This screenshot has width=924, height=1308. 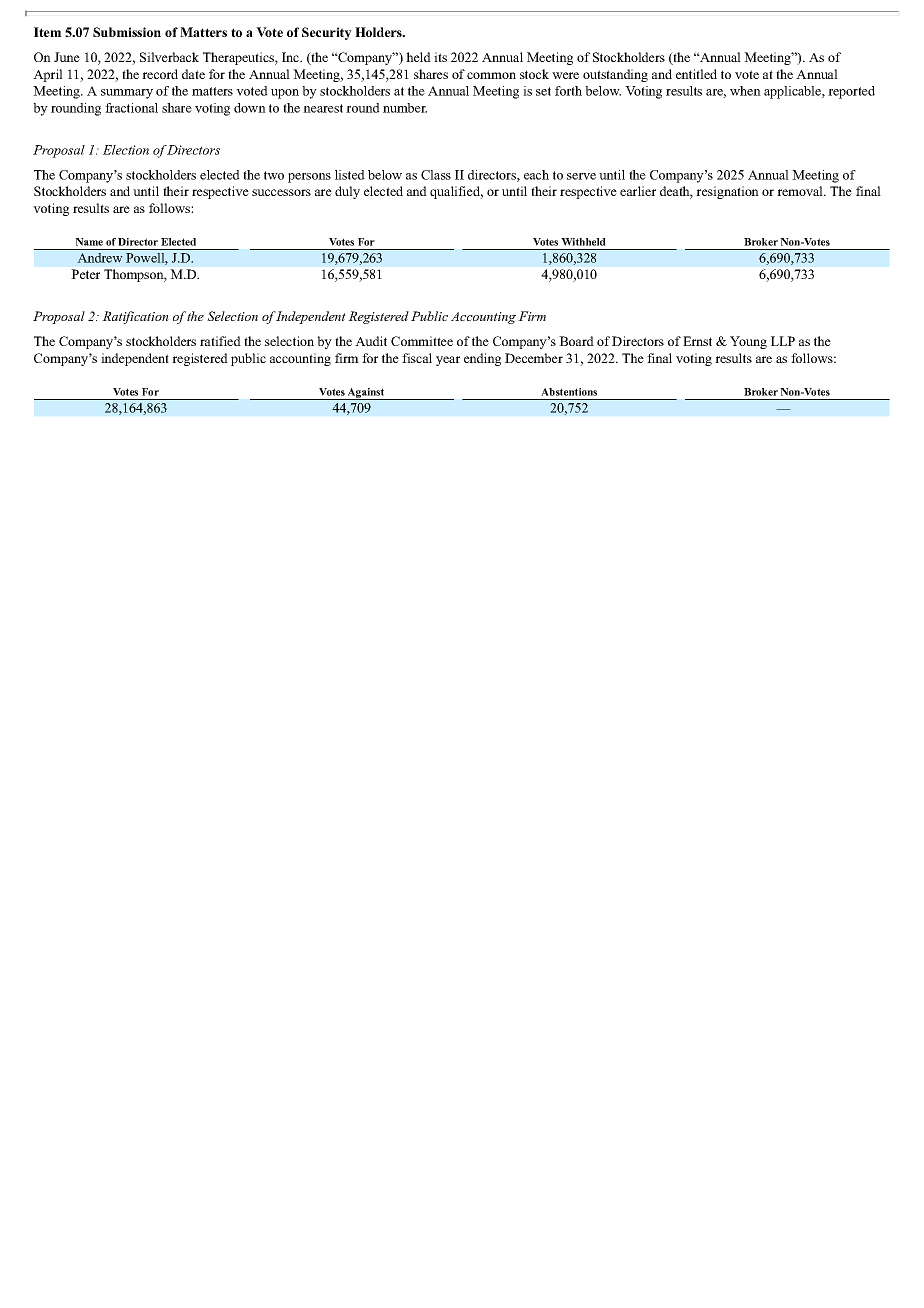 I want to click on entitled, so click(x=696, y=74).
